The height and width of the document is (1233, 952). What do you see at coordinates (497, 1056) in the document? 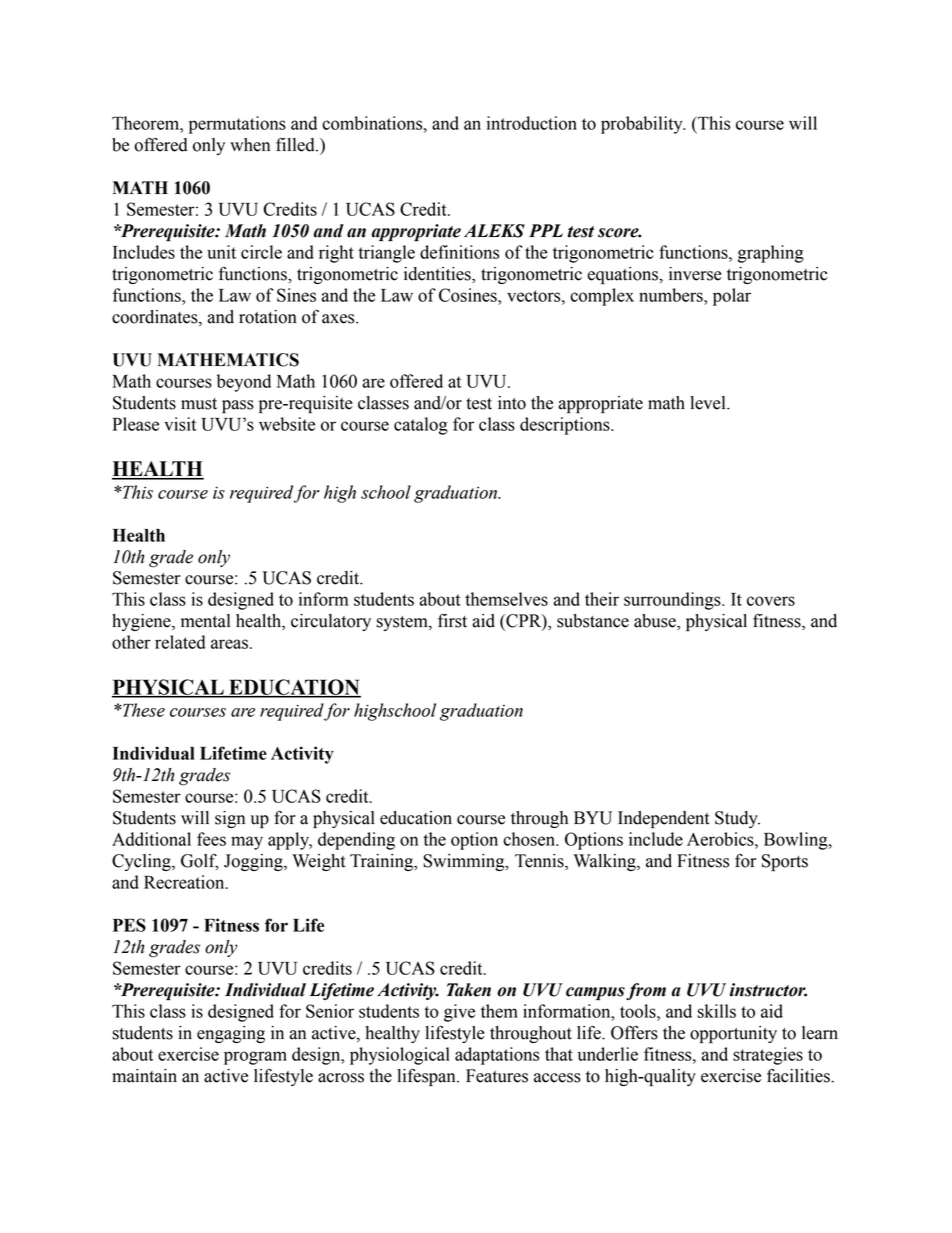
I see `adaptations` at bounding box center [497, 1056].
